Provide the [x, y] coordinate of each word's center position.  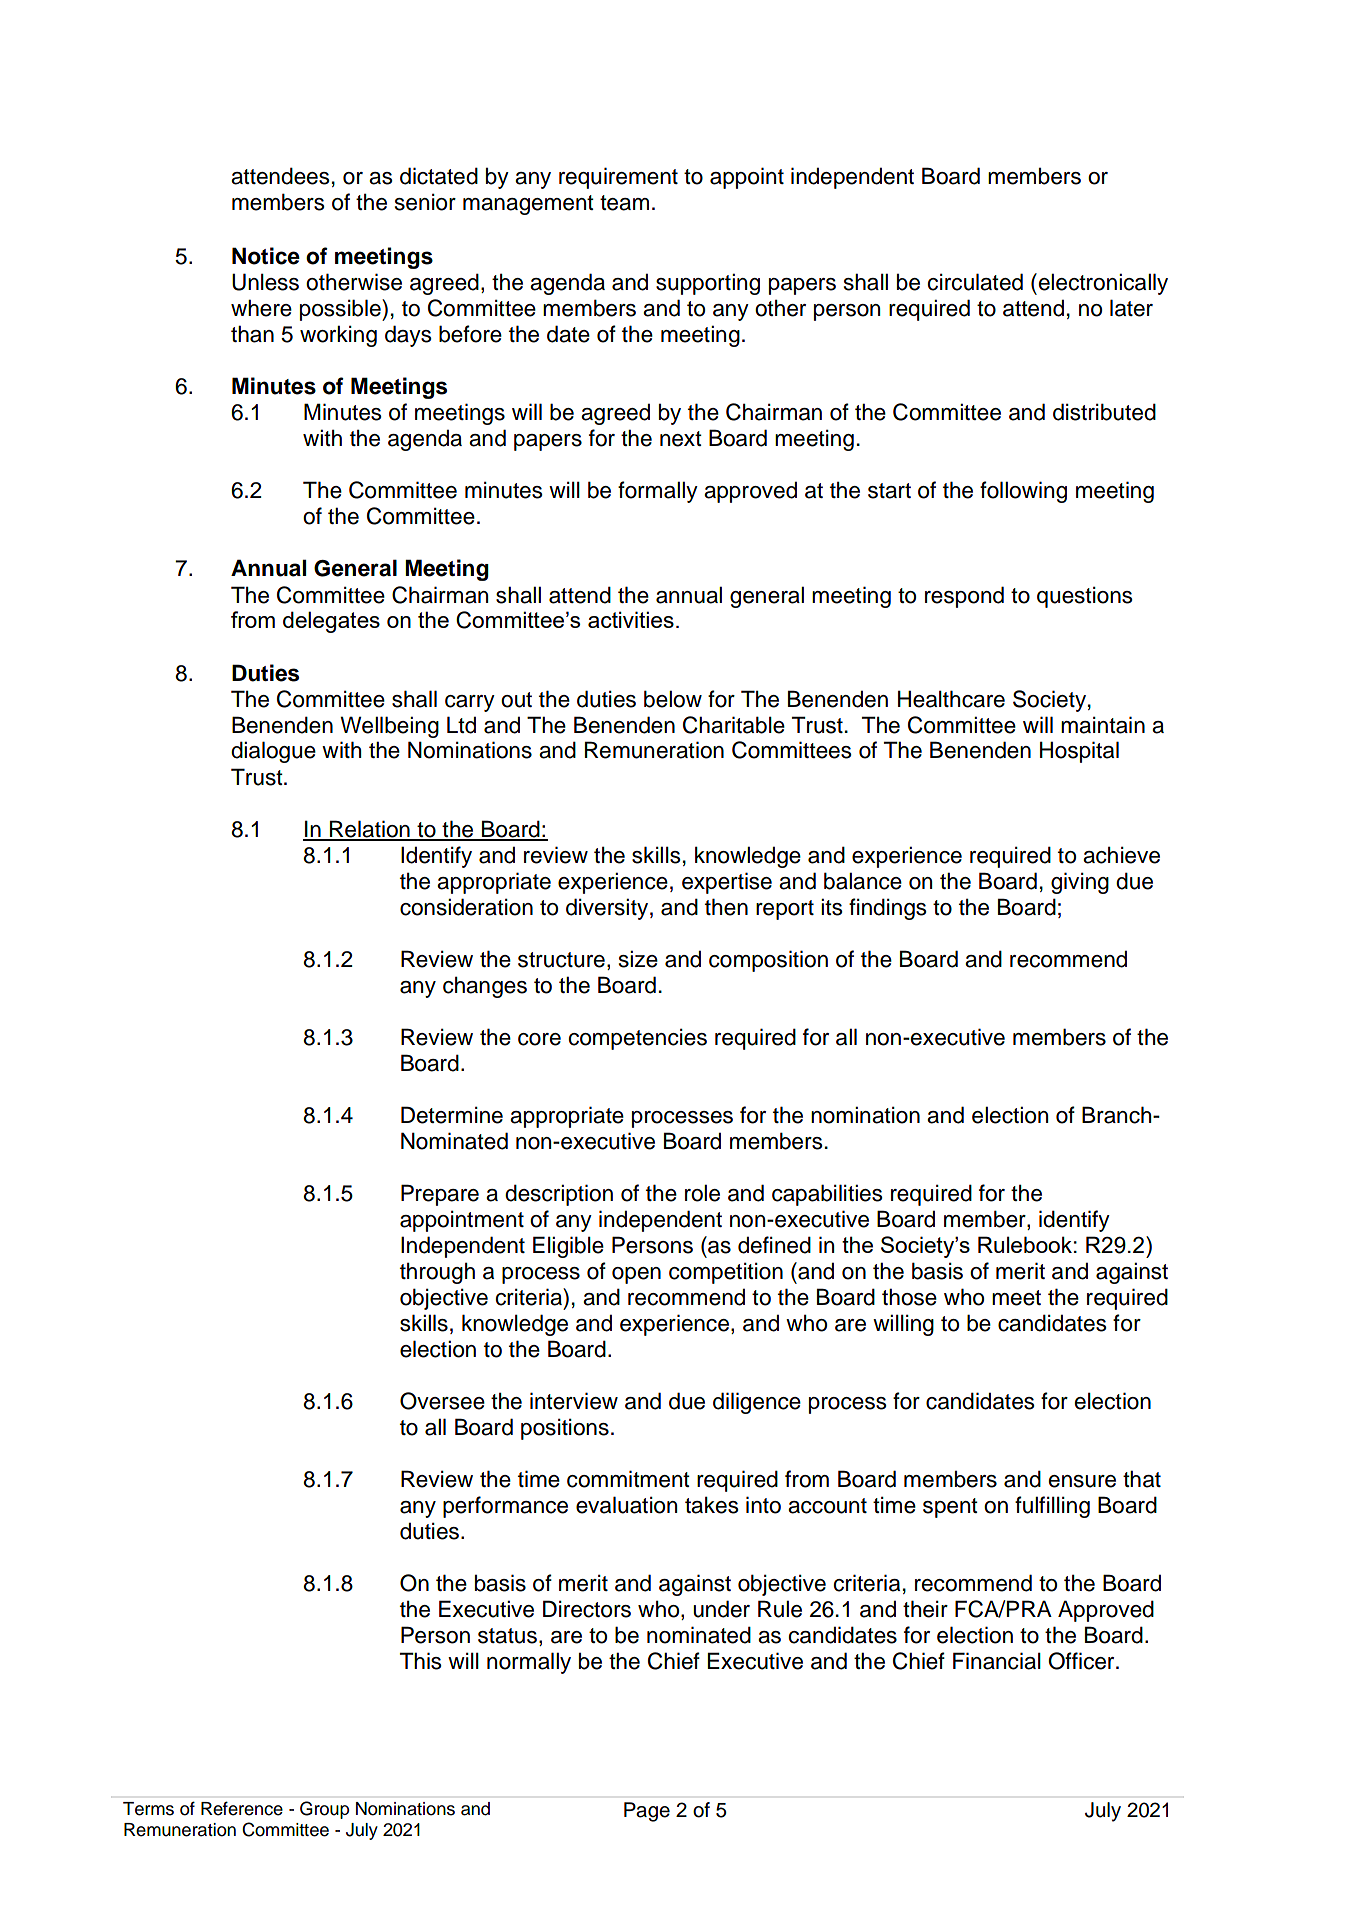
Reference [242, 1808]
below [673, 699]
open [636, 1275]
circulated [975, 282]
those [909, 1297]
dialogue [273, 752]
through [437, 1273]
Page [647, 1812]
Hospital [1079, 752]
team [624, 203]
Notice [266, 256]
